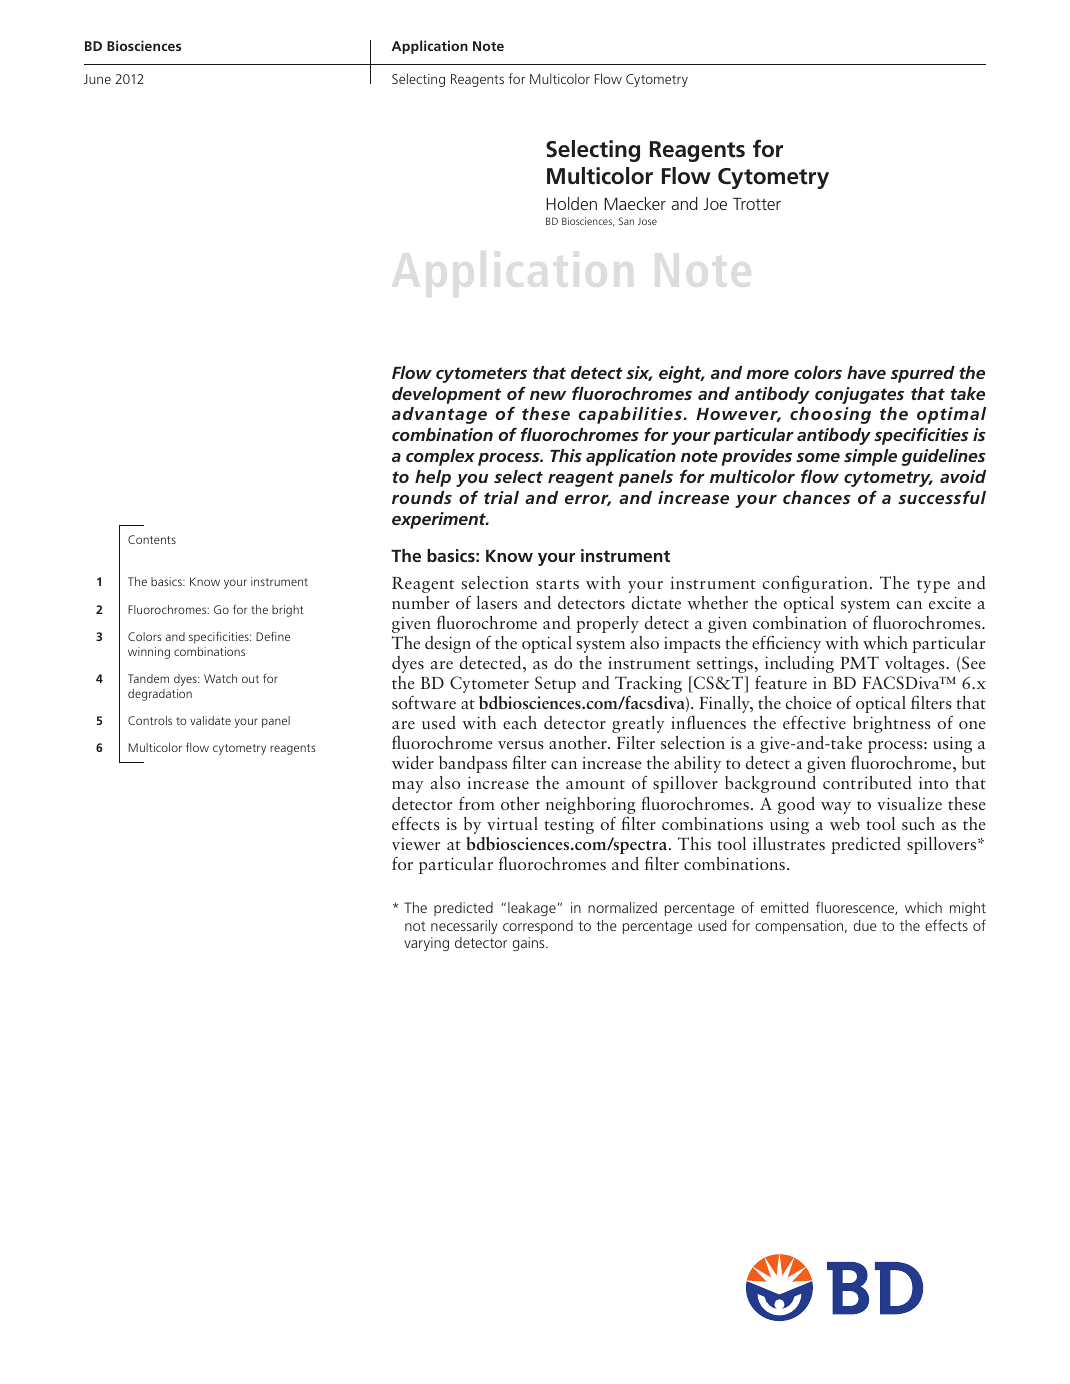  I want to click on Trotter, so click(757, 204).
